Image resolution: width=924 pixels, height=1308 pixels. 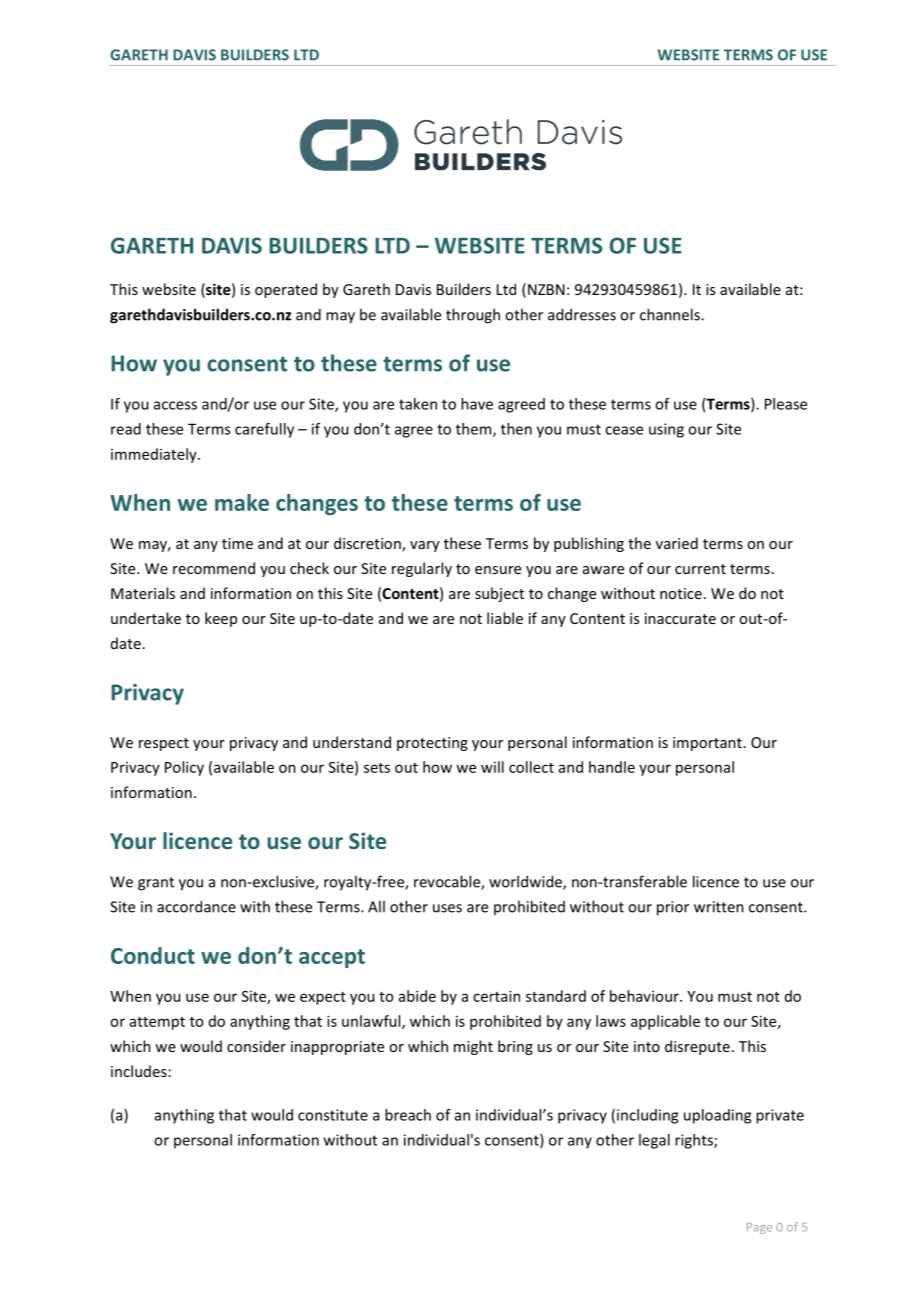 What do you see at coordinates (473, 316) in the document?
I see `through` at bounding box center [473, 316].
